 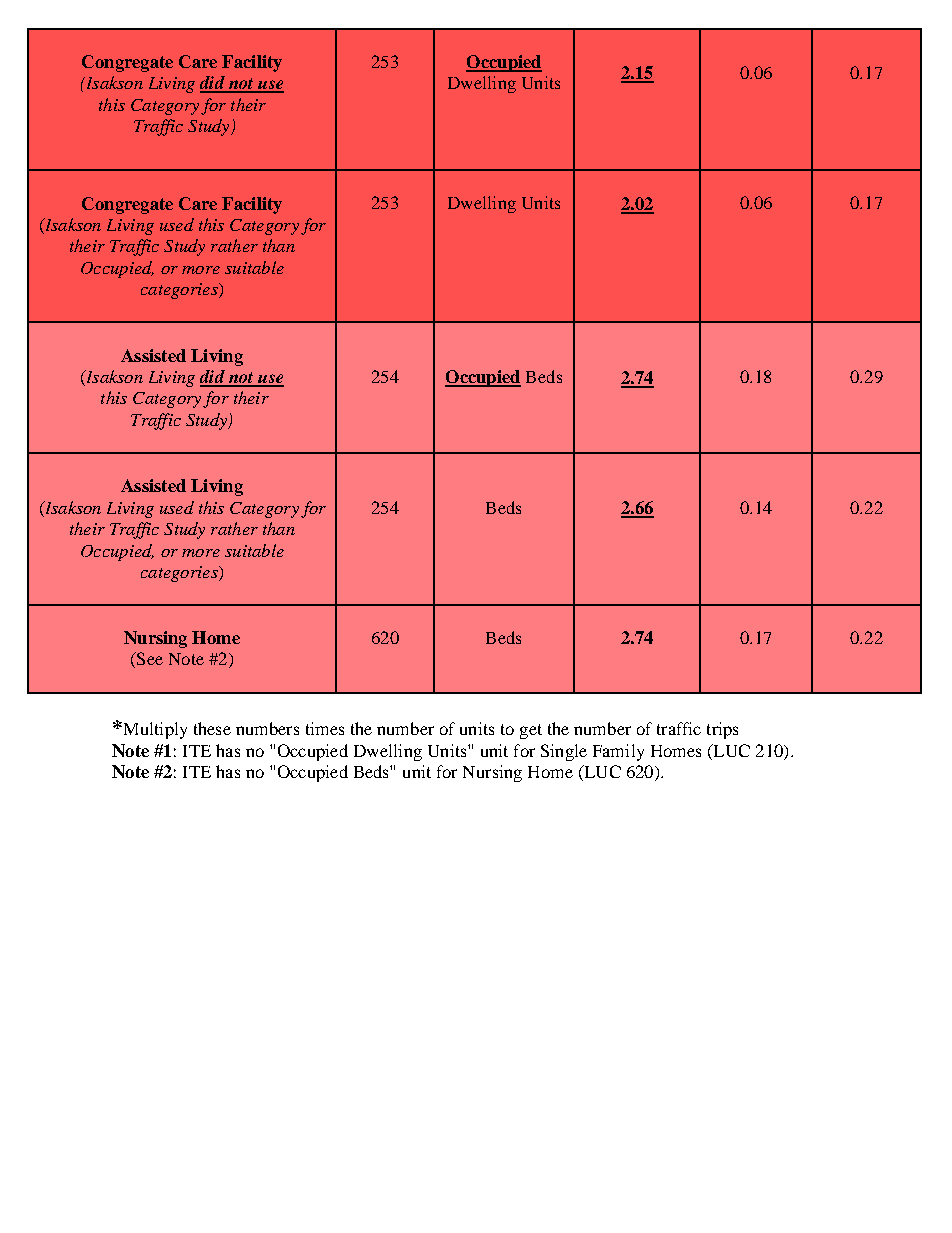 I want to click on trips, so click(x=722, y=730).
